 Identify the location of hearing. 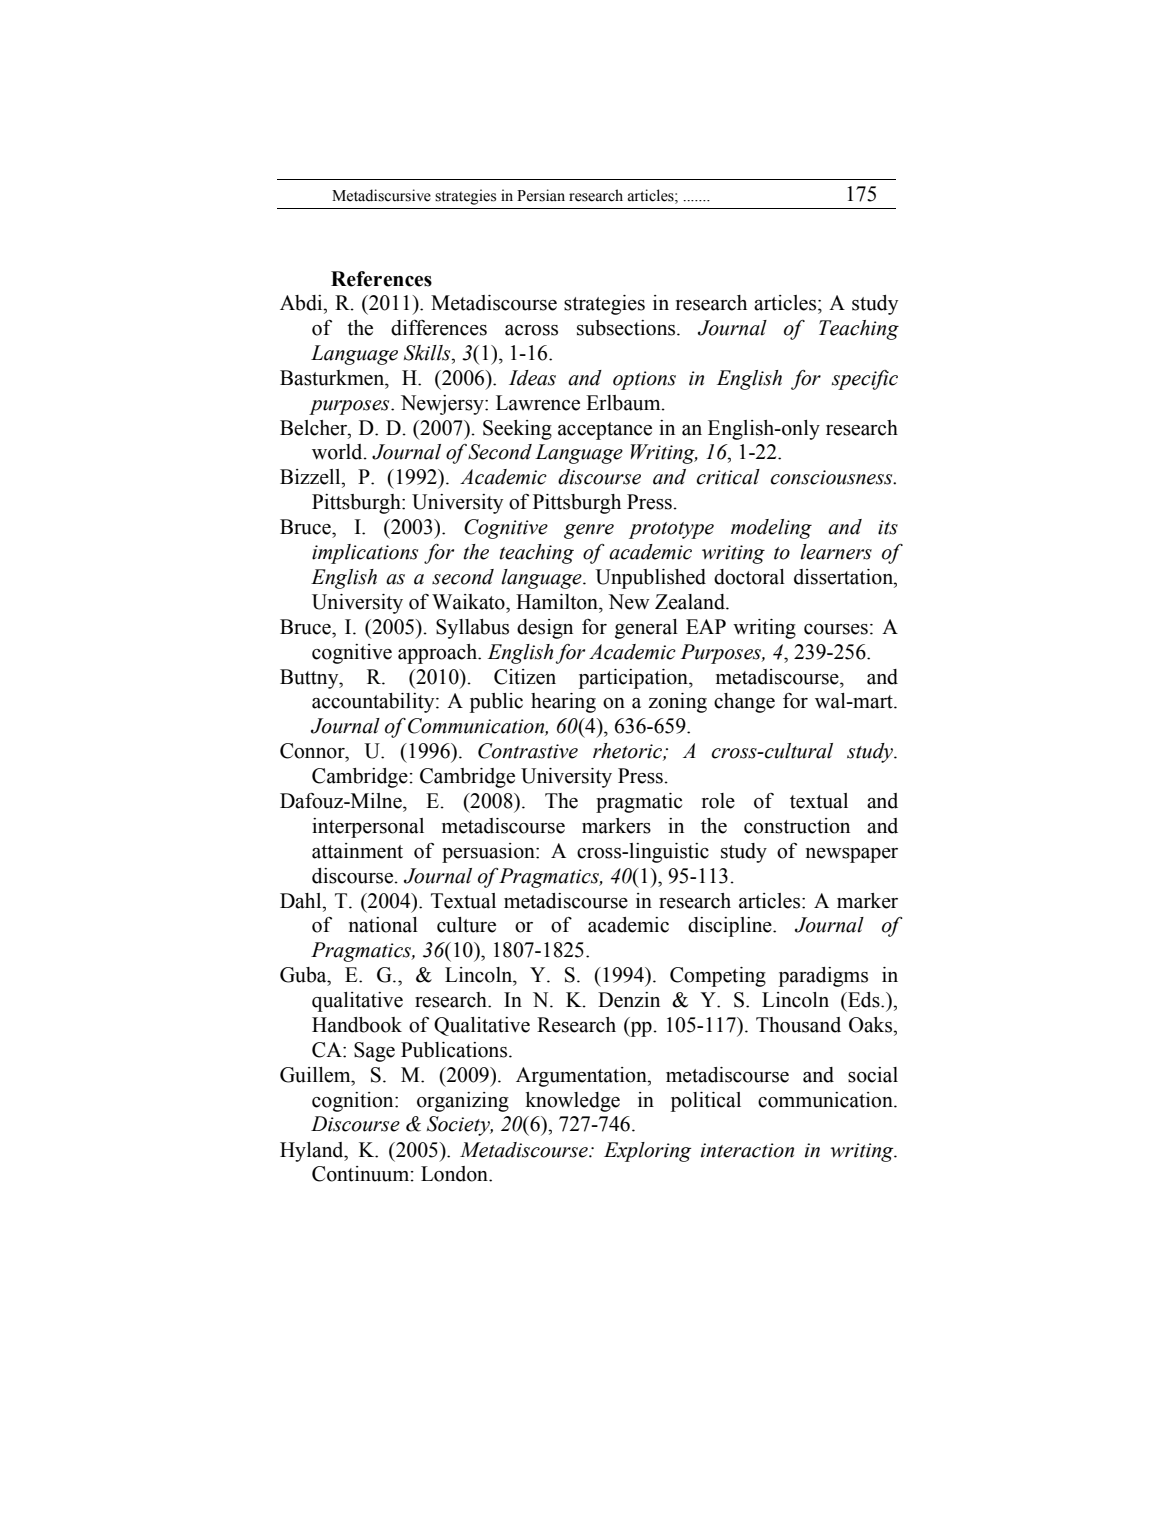
(563, 703).
